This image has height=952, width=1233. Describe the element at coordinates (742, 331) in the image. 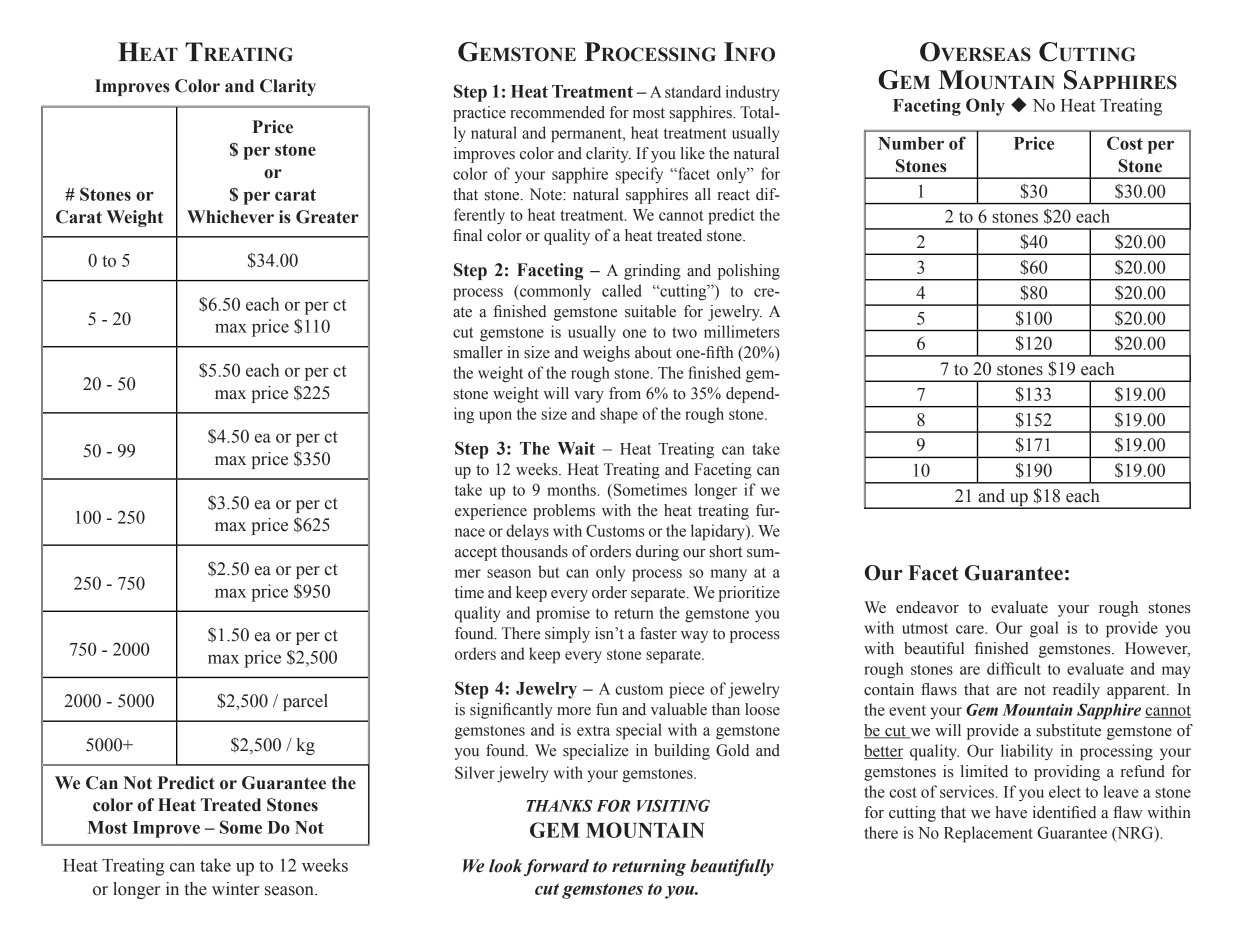

I see `millimeters` at that location.
